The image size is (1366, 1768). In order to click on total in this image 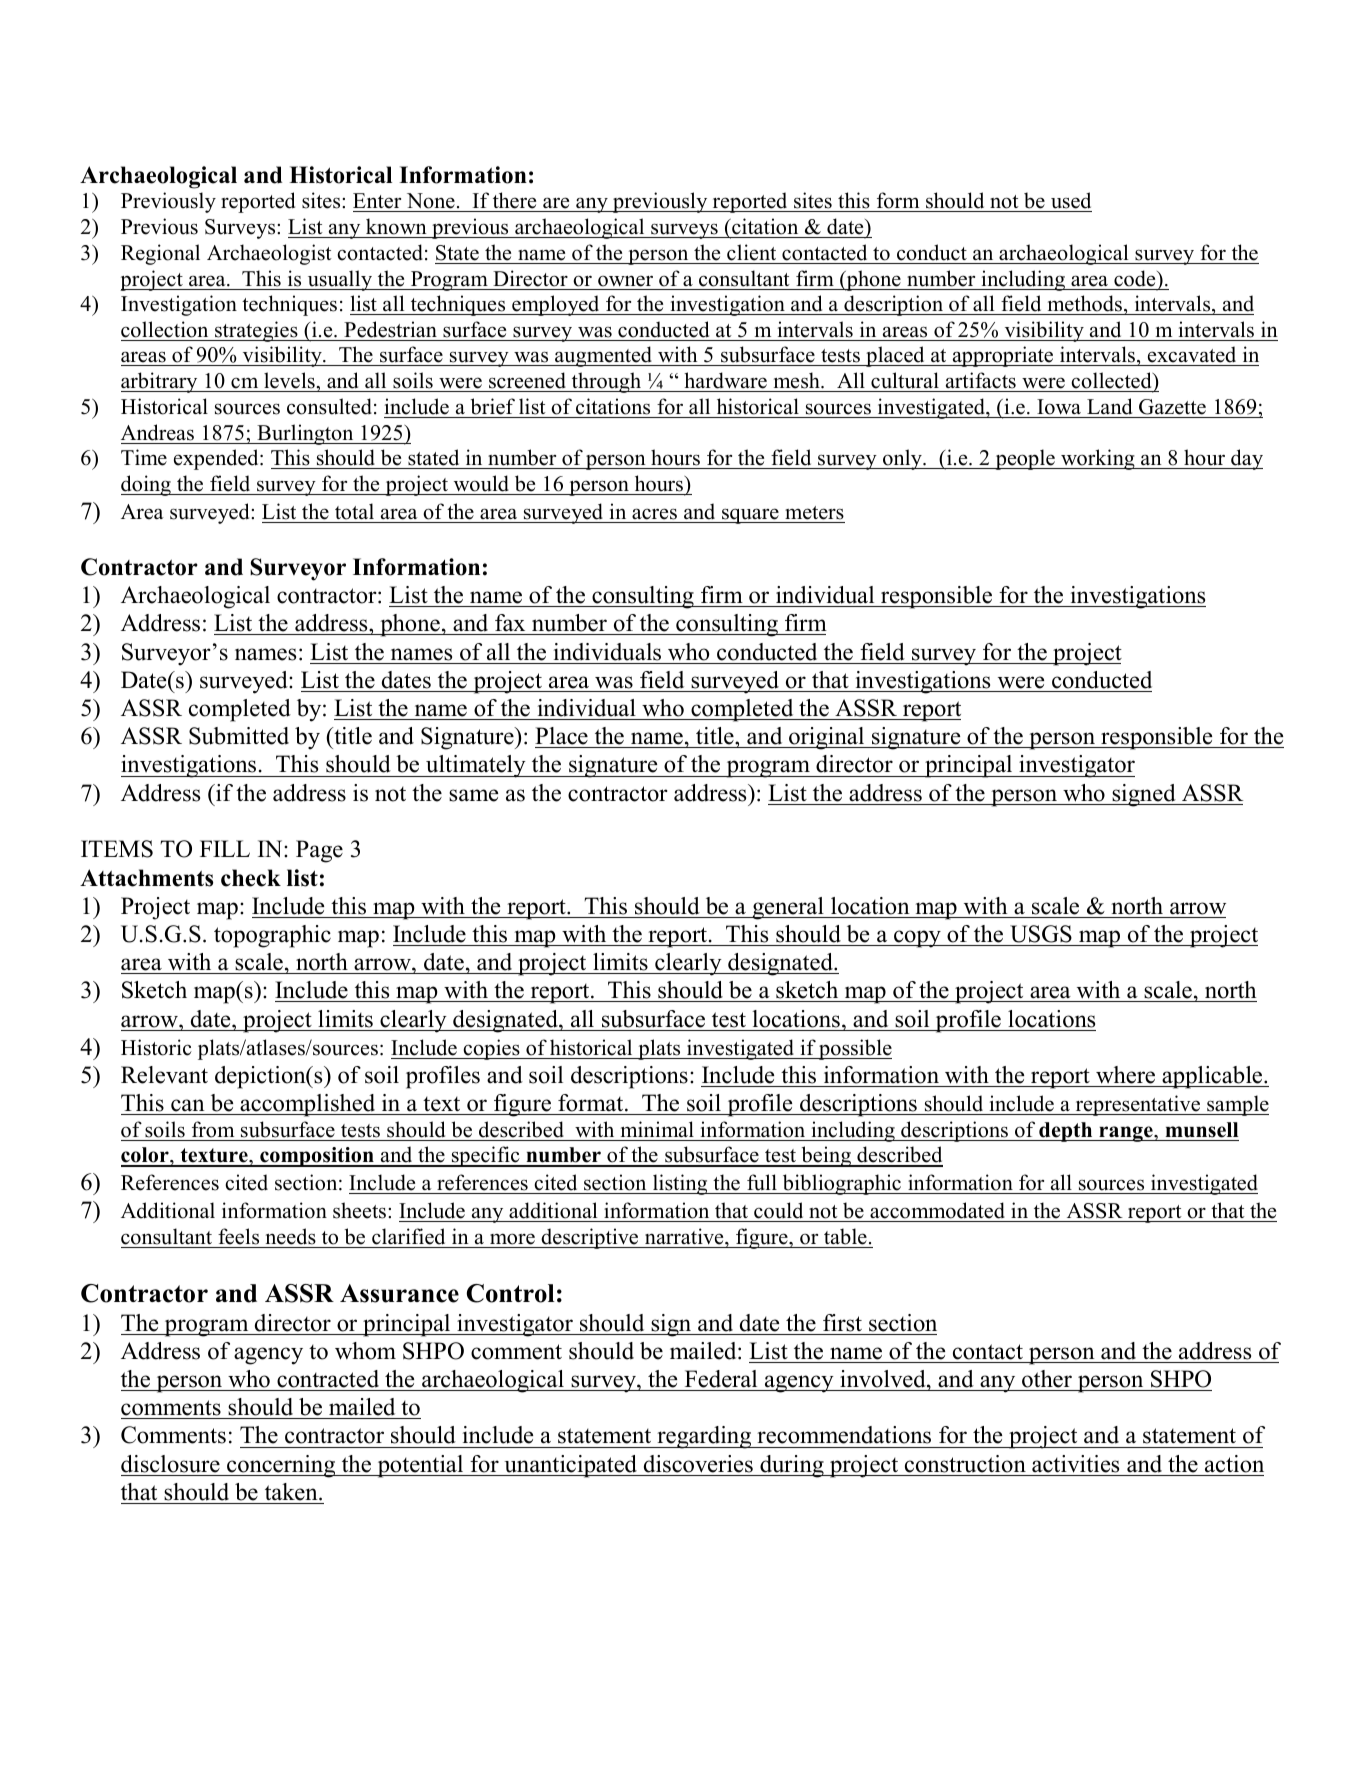, I will do `click(354, 511)`.
